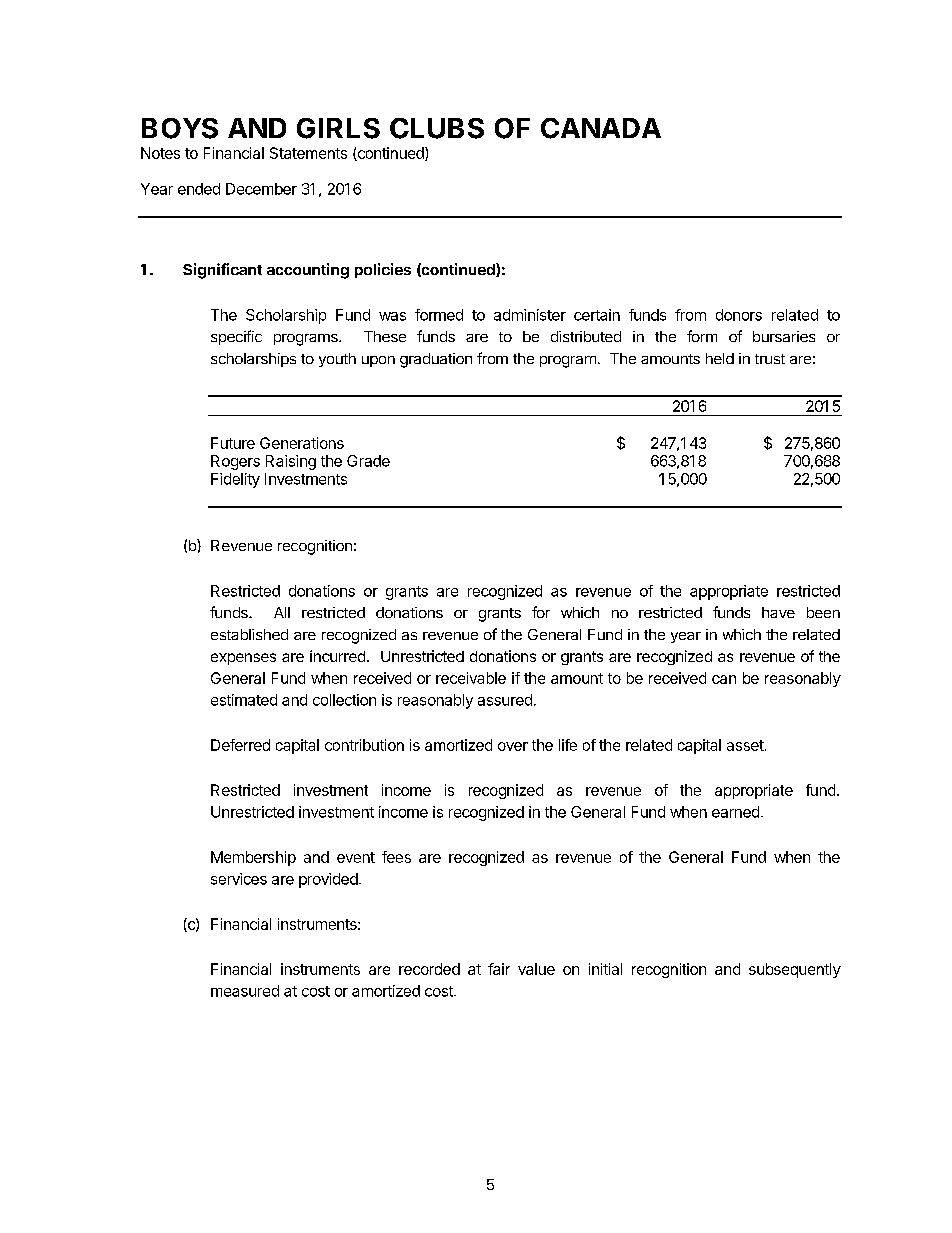 Image resolution: width=952 pixels, height=1233 pixels. Describe the element at coordinates (437, 128) in the page. I see `CLUBS` at that location.
